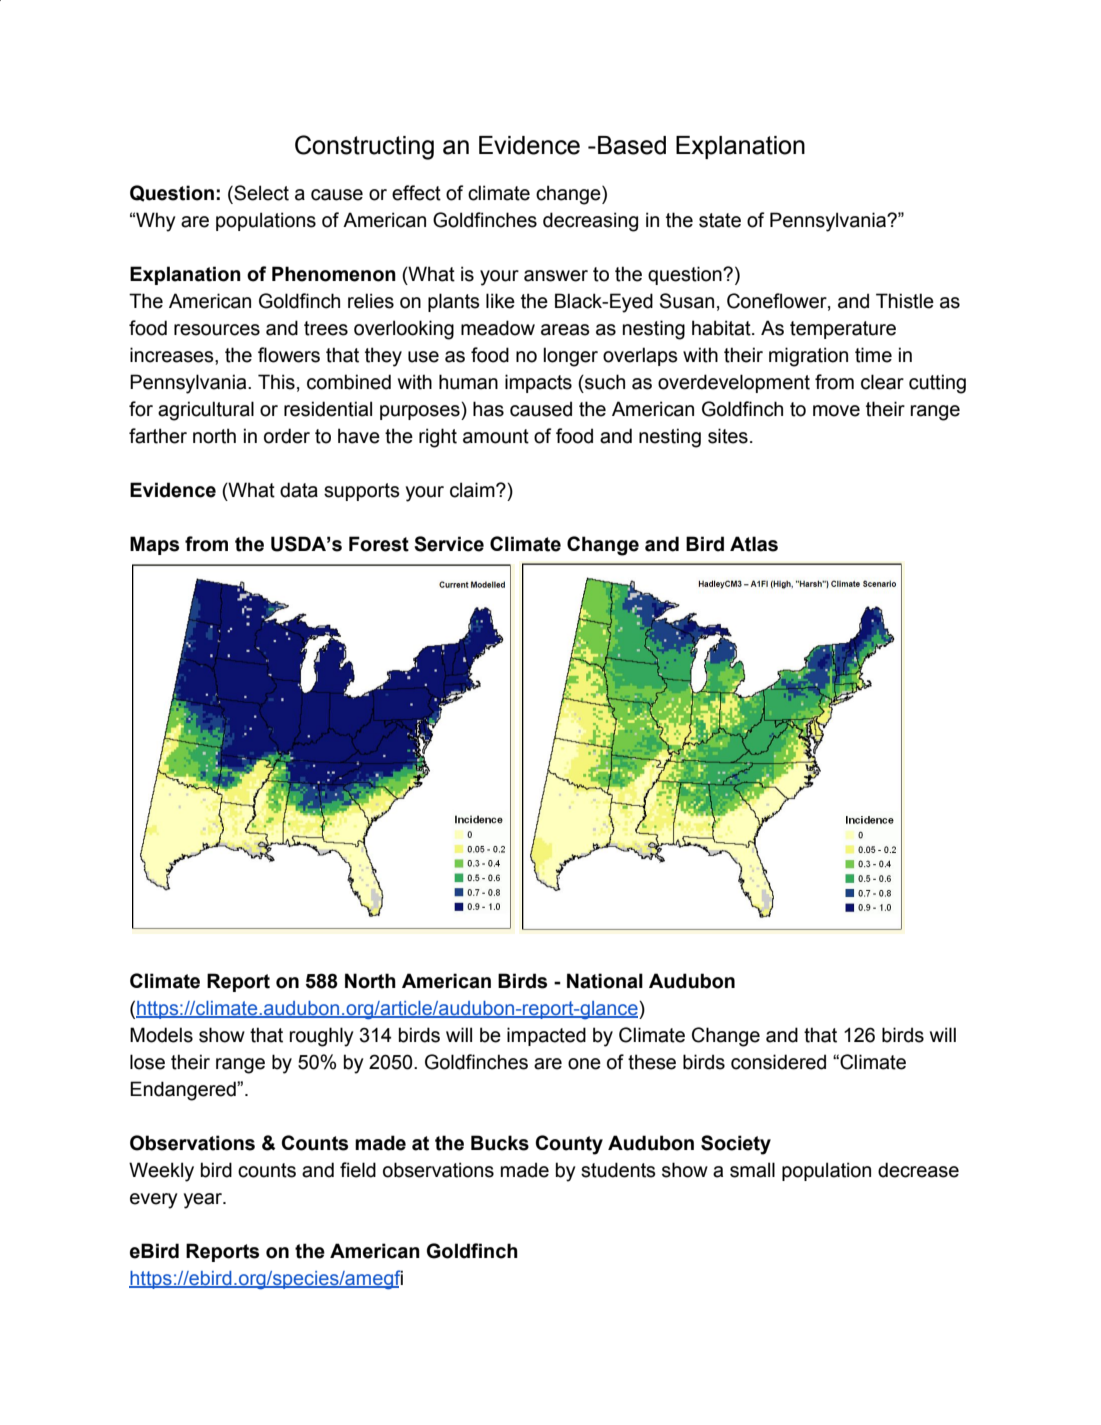 This page has height=1425, width=1101. What do you see at coordinates (206, 411) in the page?
I see `agricultural` at bounding box center [206, 411].
